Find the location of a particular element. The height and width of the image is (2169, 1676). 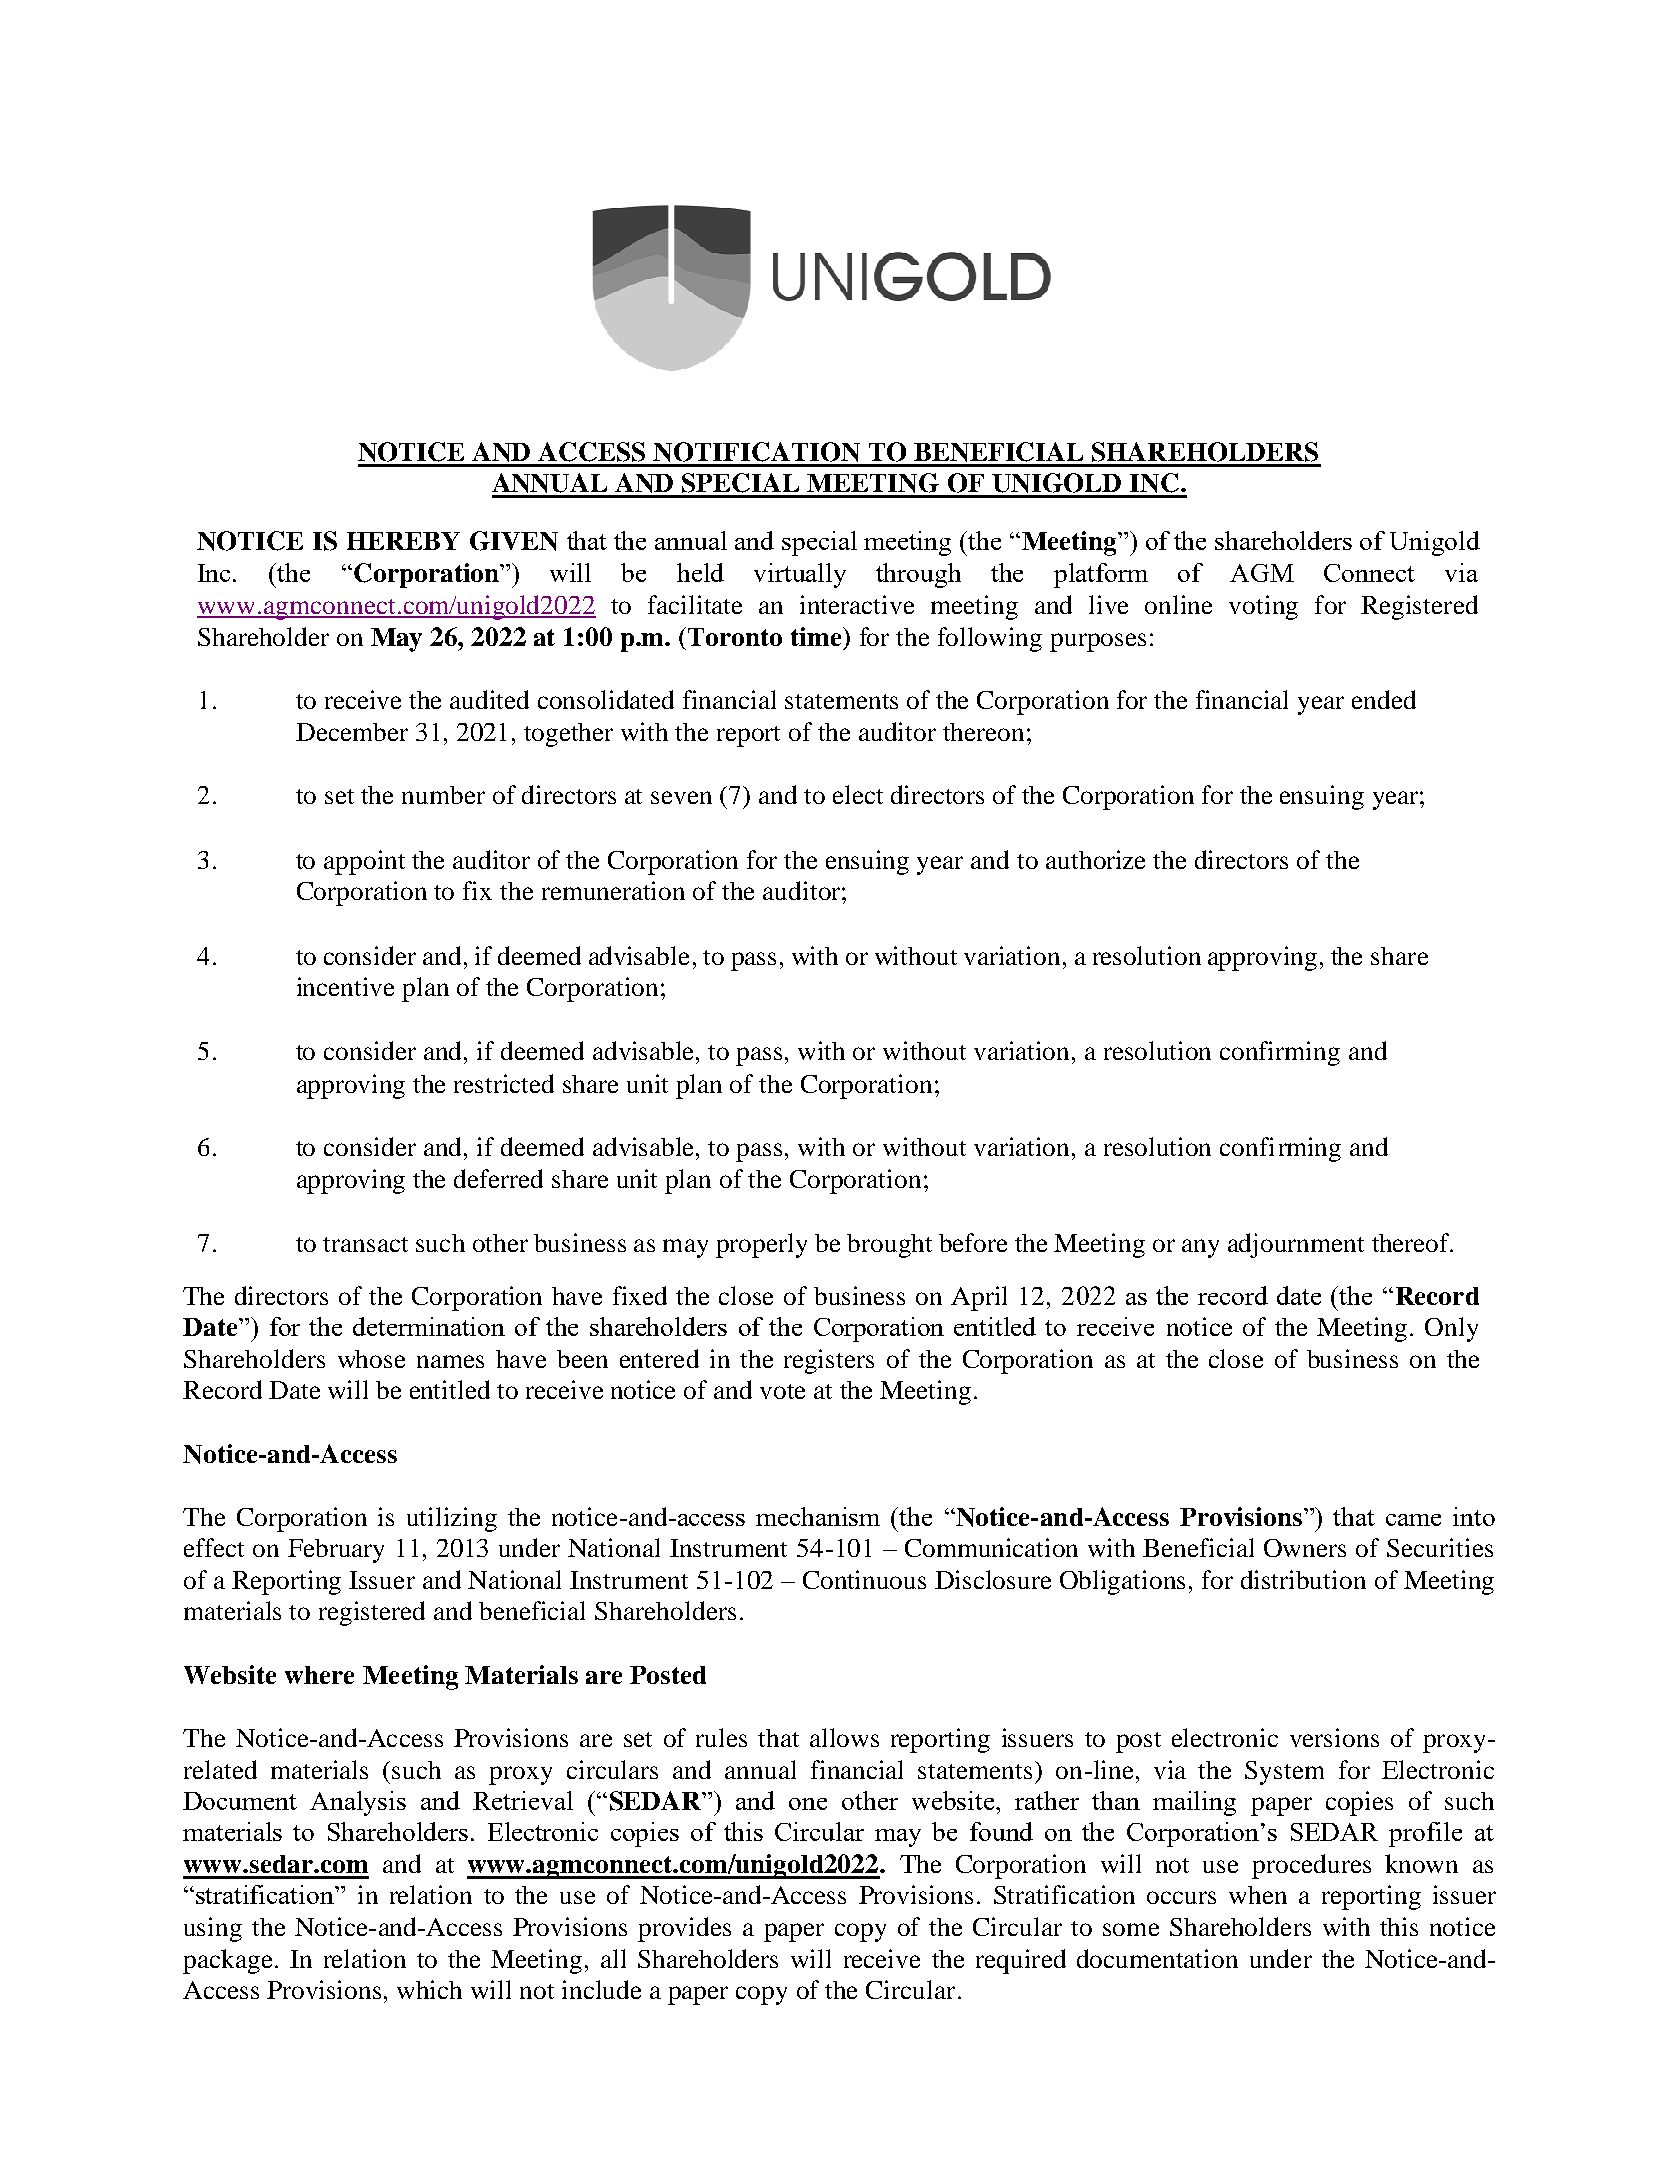

interactive is located at coordinates (857, 604).
